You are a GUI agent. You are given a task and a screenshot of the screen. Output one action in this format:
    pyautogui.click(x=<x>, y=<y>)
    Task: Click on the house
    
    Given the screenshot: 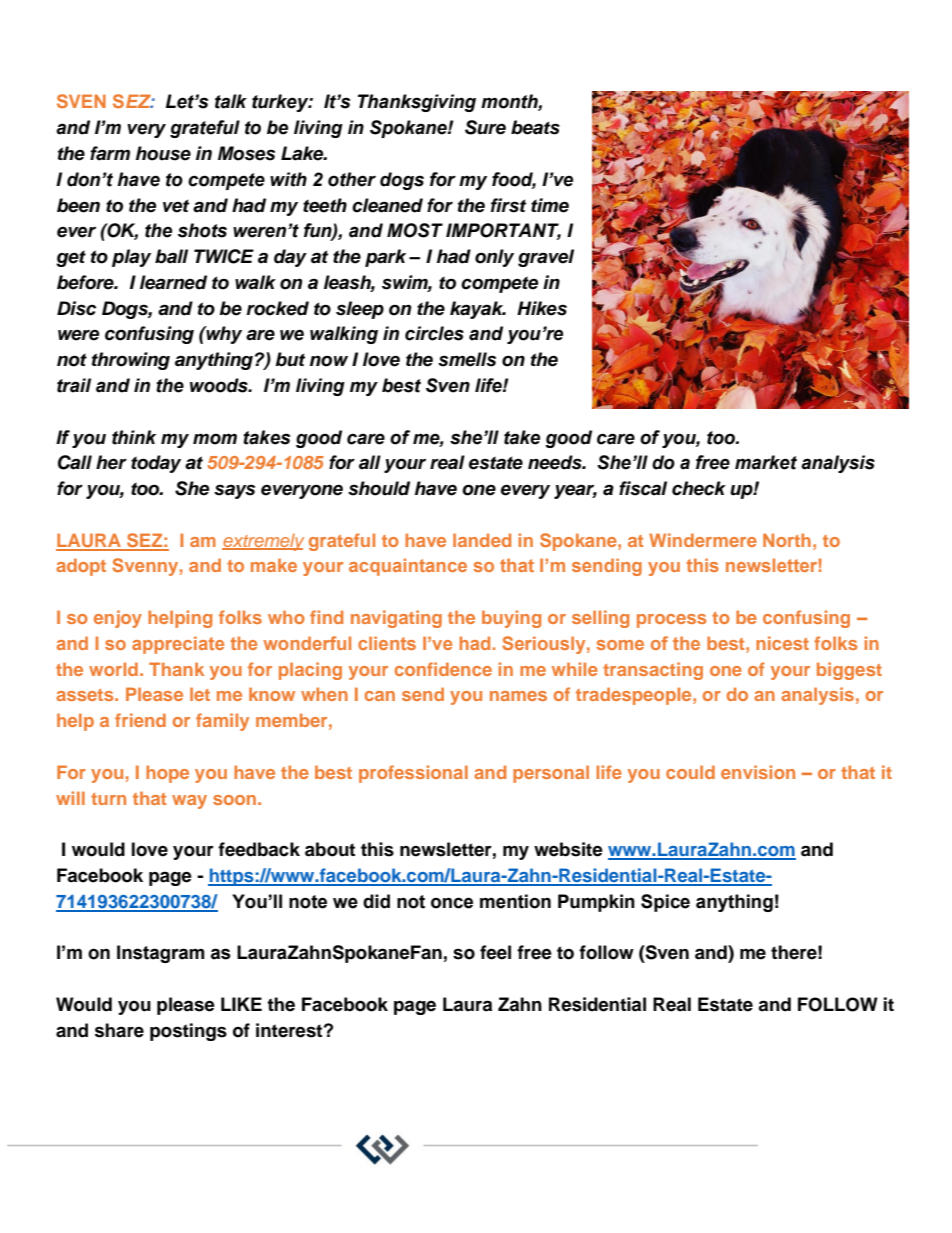 What is the action you would take?
    pyautogui.click(x=163, y=153)
